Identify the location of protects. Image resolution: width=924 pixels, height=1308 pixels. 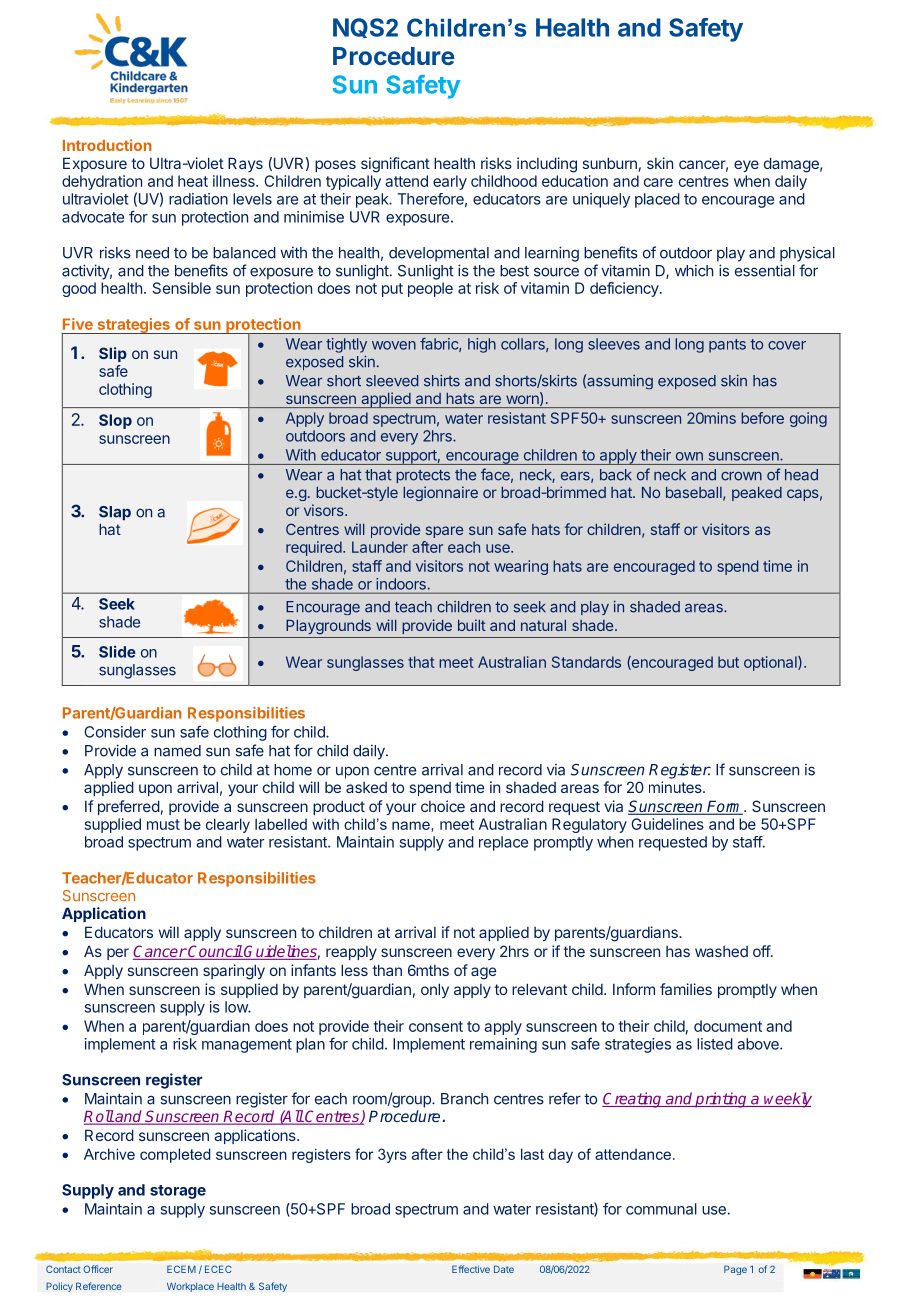
(423, 476).
